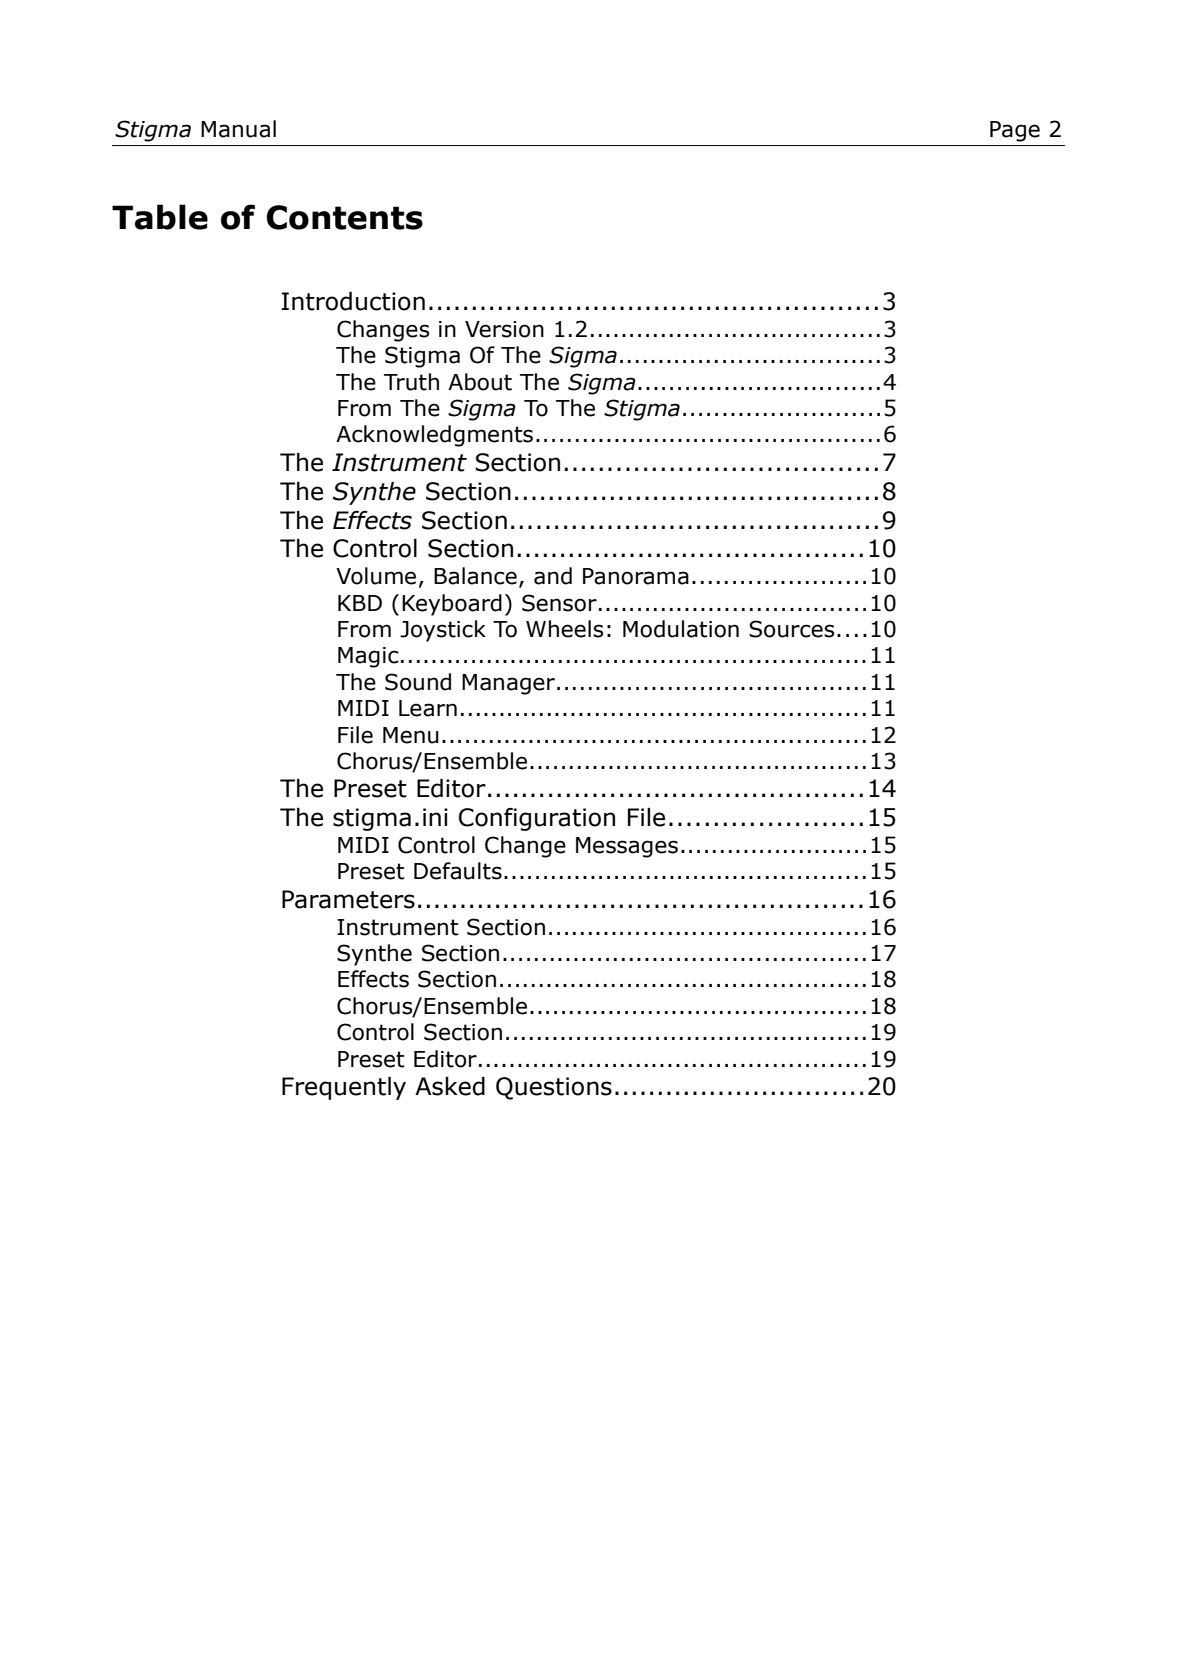 This page has width=1177, height=1664. I want to click on Page, so click(1015, 131).
